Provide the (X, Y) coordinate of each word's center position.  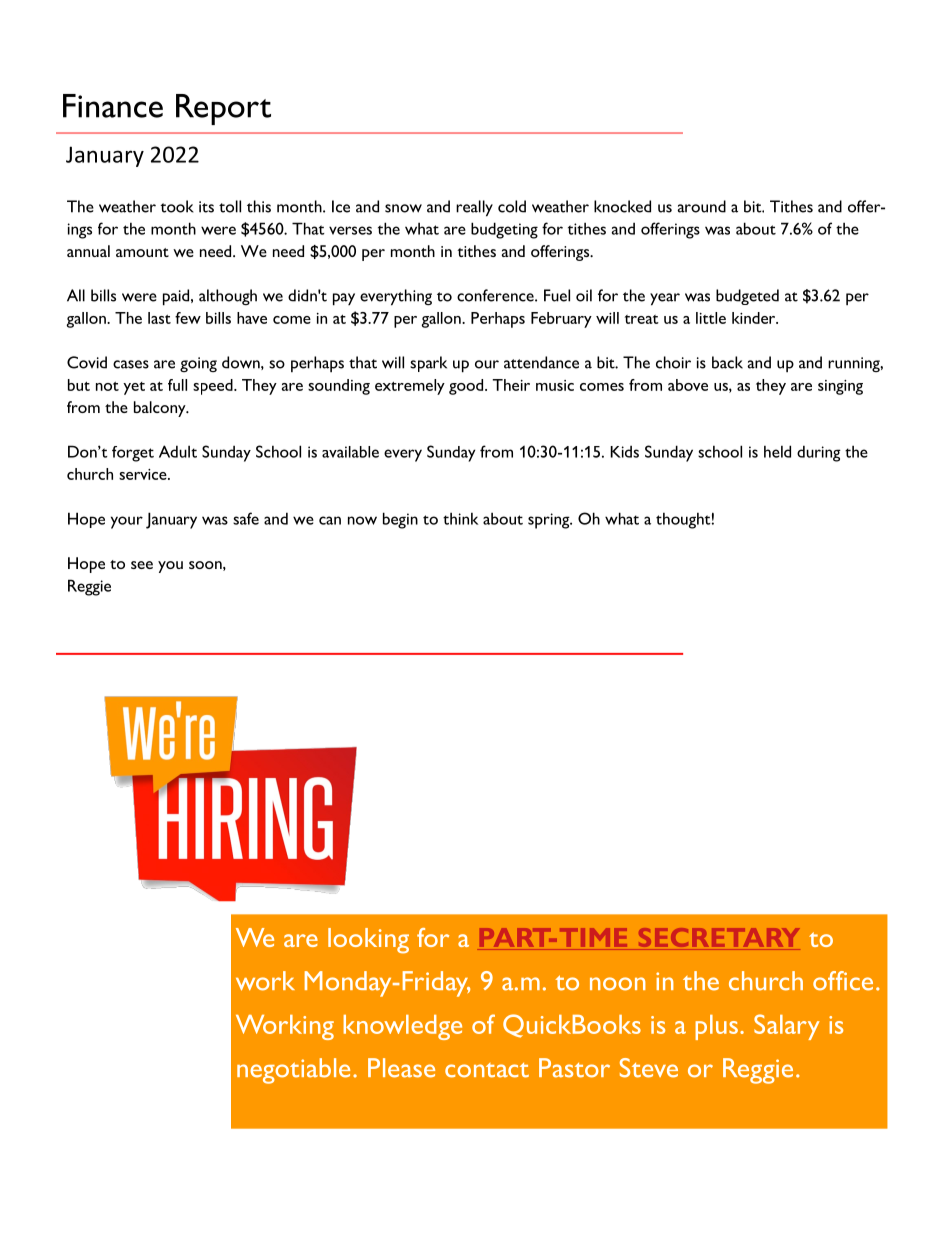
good (467, 387)
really (474, 208)
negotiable (293, 1071)
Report (223, 109)
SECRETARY (718, 939)
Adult (178, 451)
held (777, 451)
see (142, 565)
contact (487, 1070)
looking (368, 941)
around (701, 206)
